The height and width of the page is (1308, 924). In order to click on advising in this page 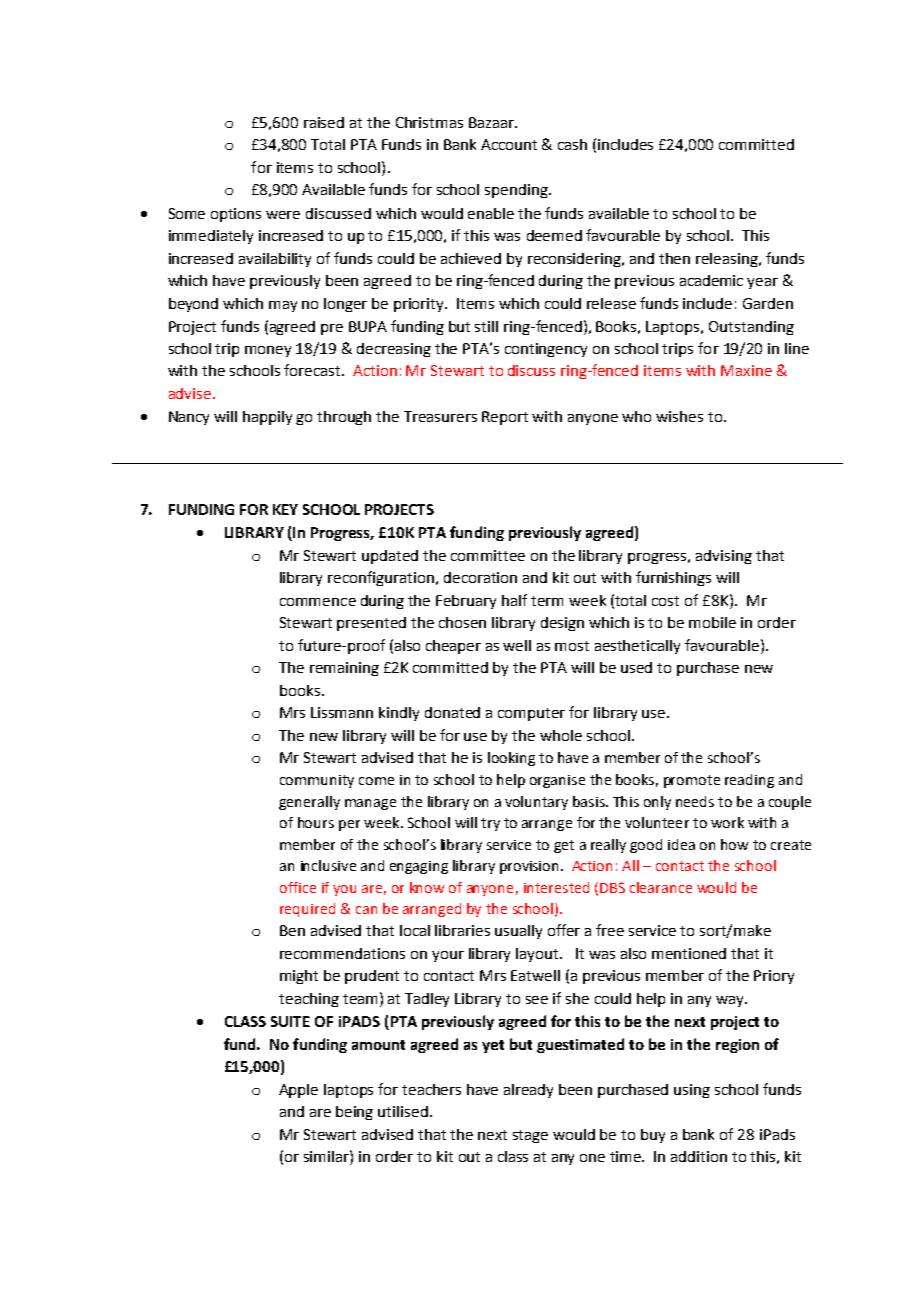, I will do `click(724, 557)`.
